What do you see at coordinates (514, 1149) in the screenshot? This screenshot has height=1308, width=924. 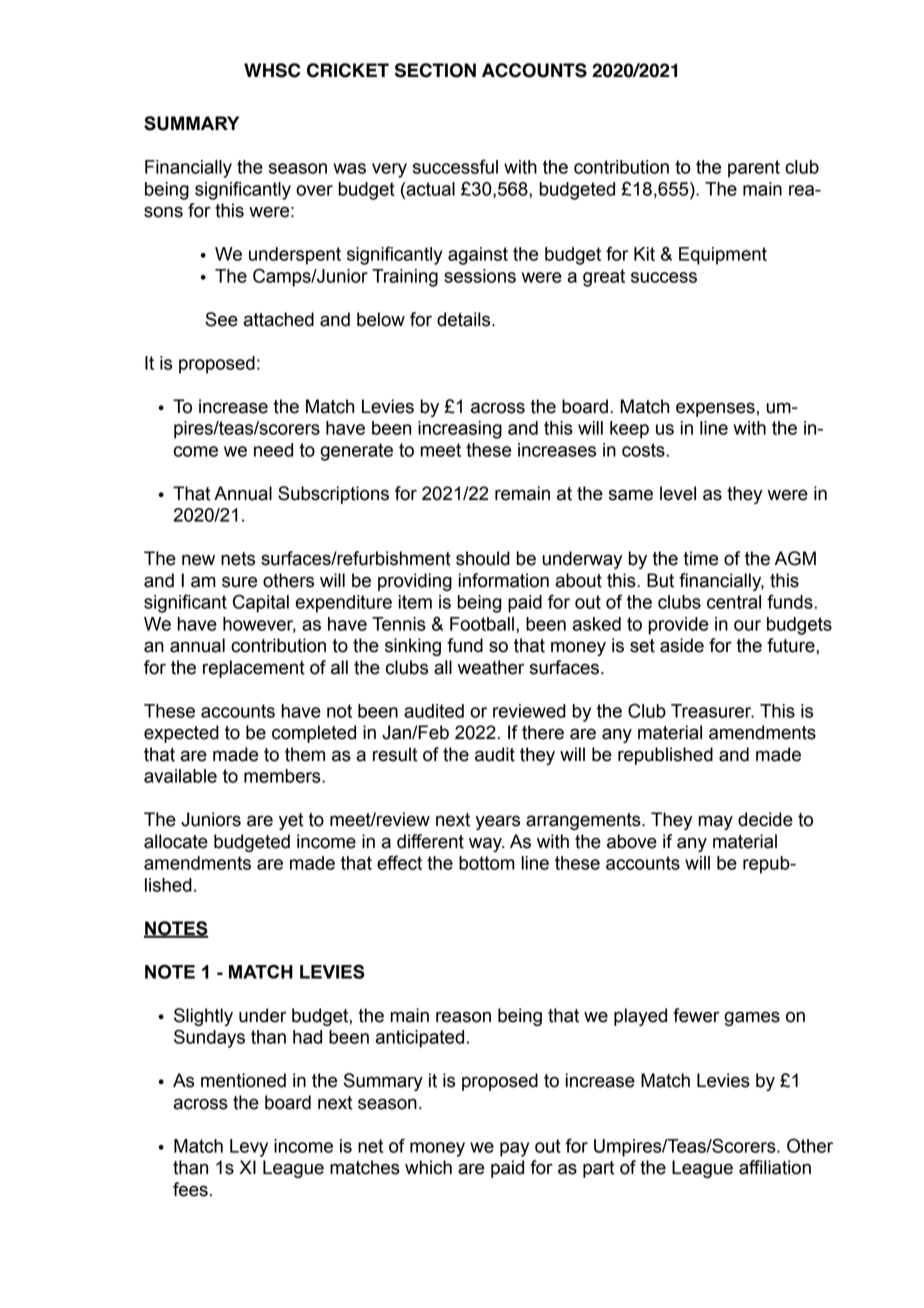 I see `pay` at bounding box center [514, 1149].
